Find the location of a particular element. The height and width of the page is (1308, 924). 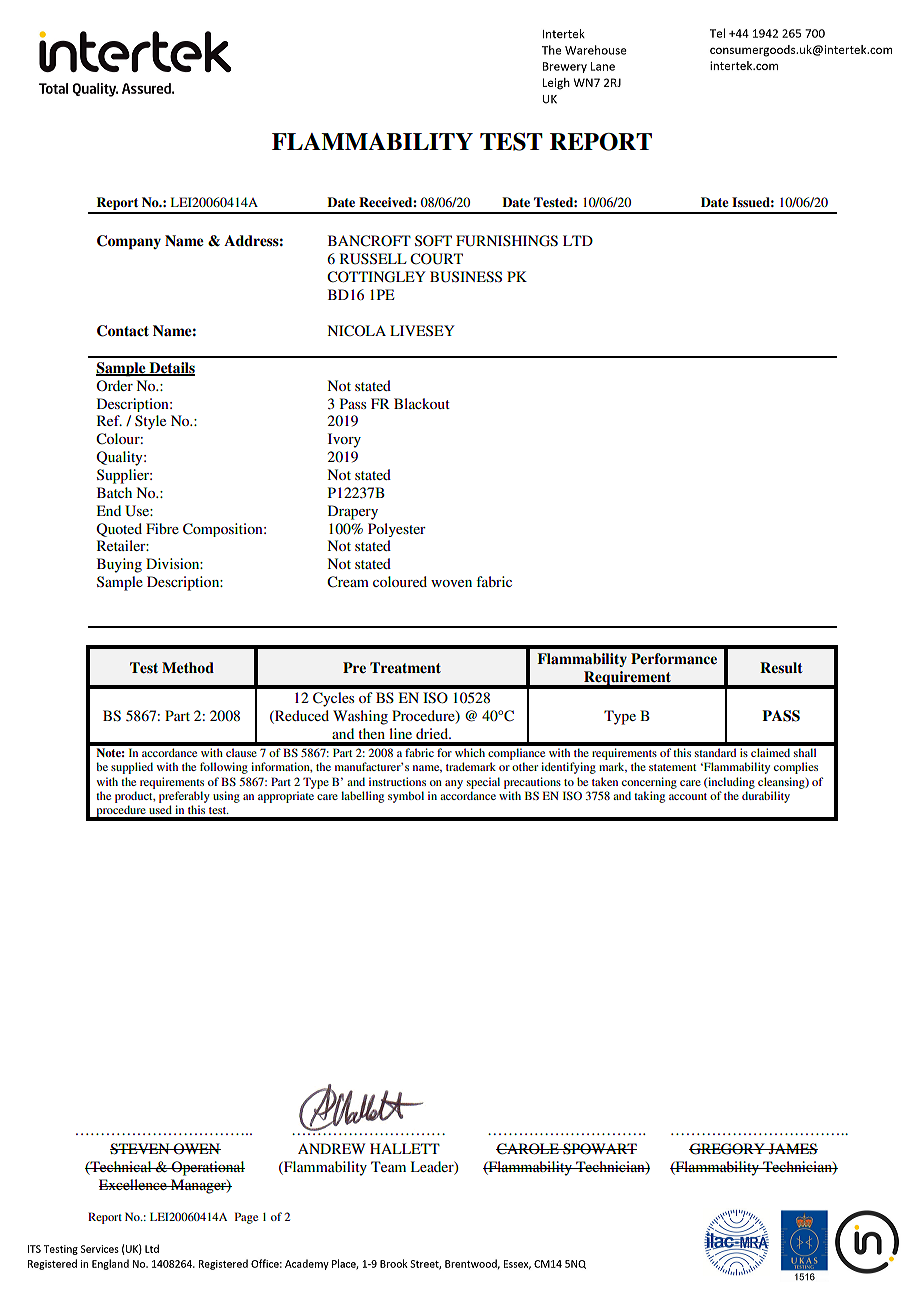

BUSINESS is located at coordinates (466, 277).
